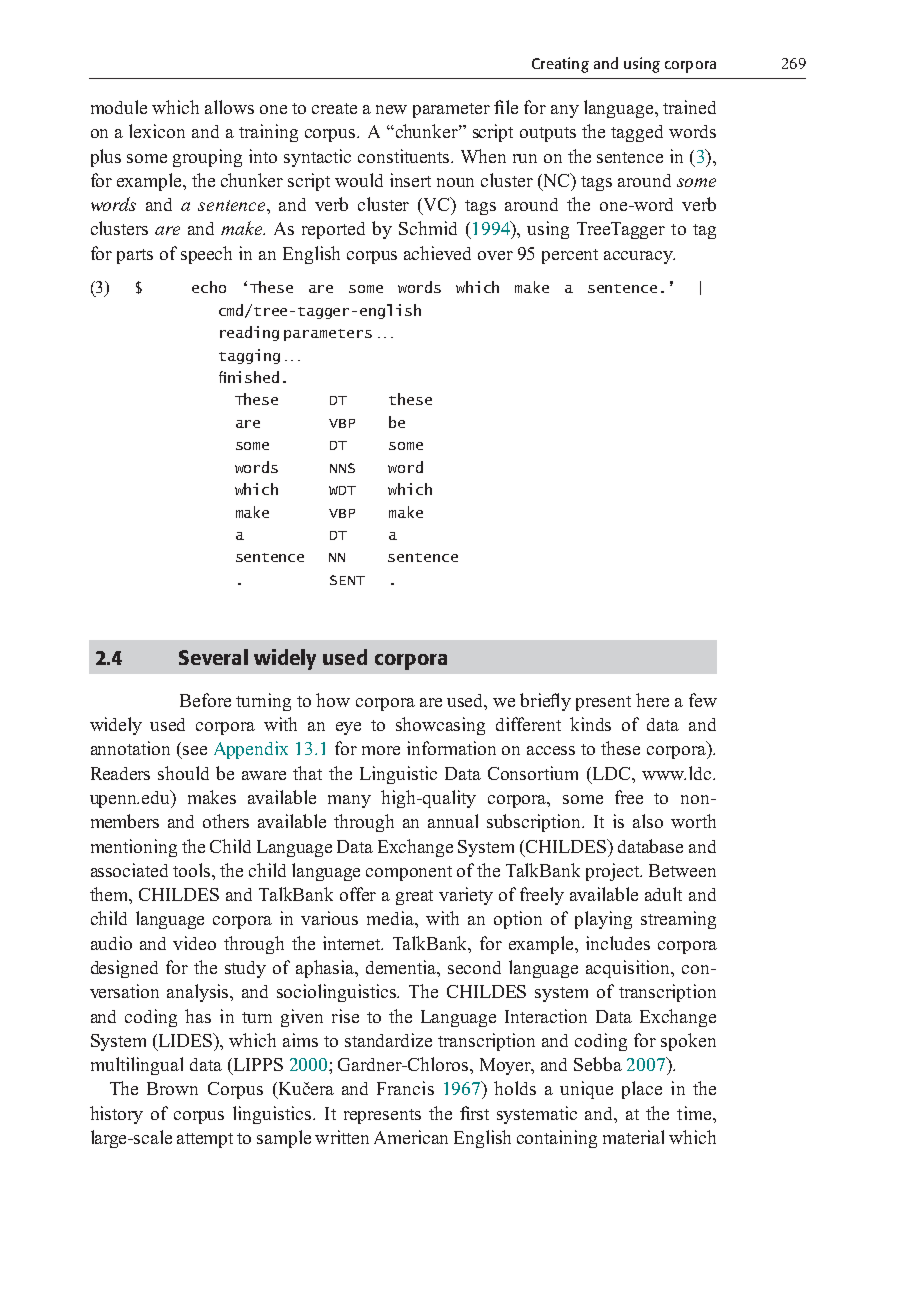 Image resolution: width=924 pixels, height=1313 pixels. Describe the element at coordinates (648, 821) in the document. I see `also` at that location.
